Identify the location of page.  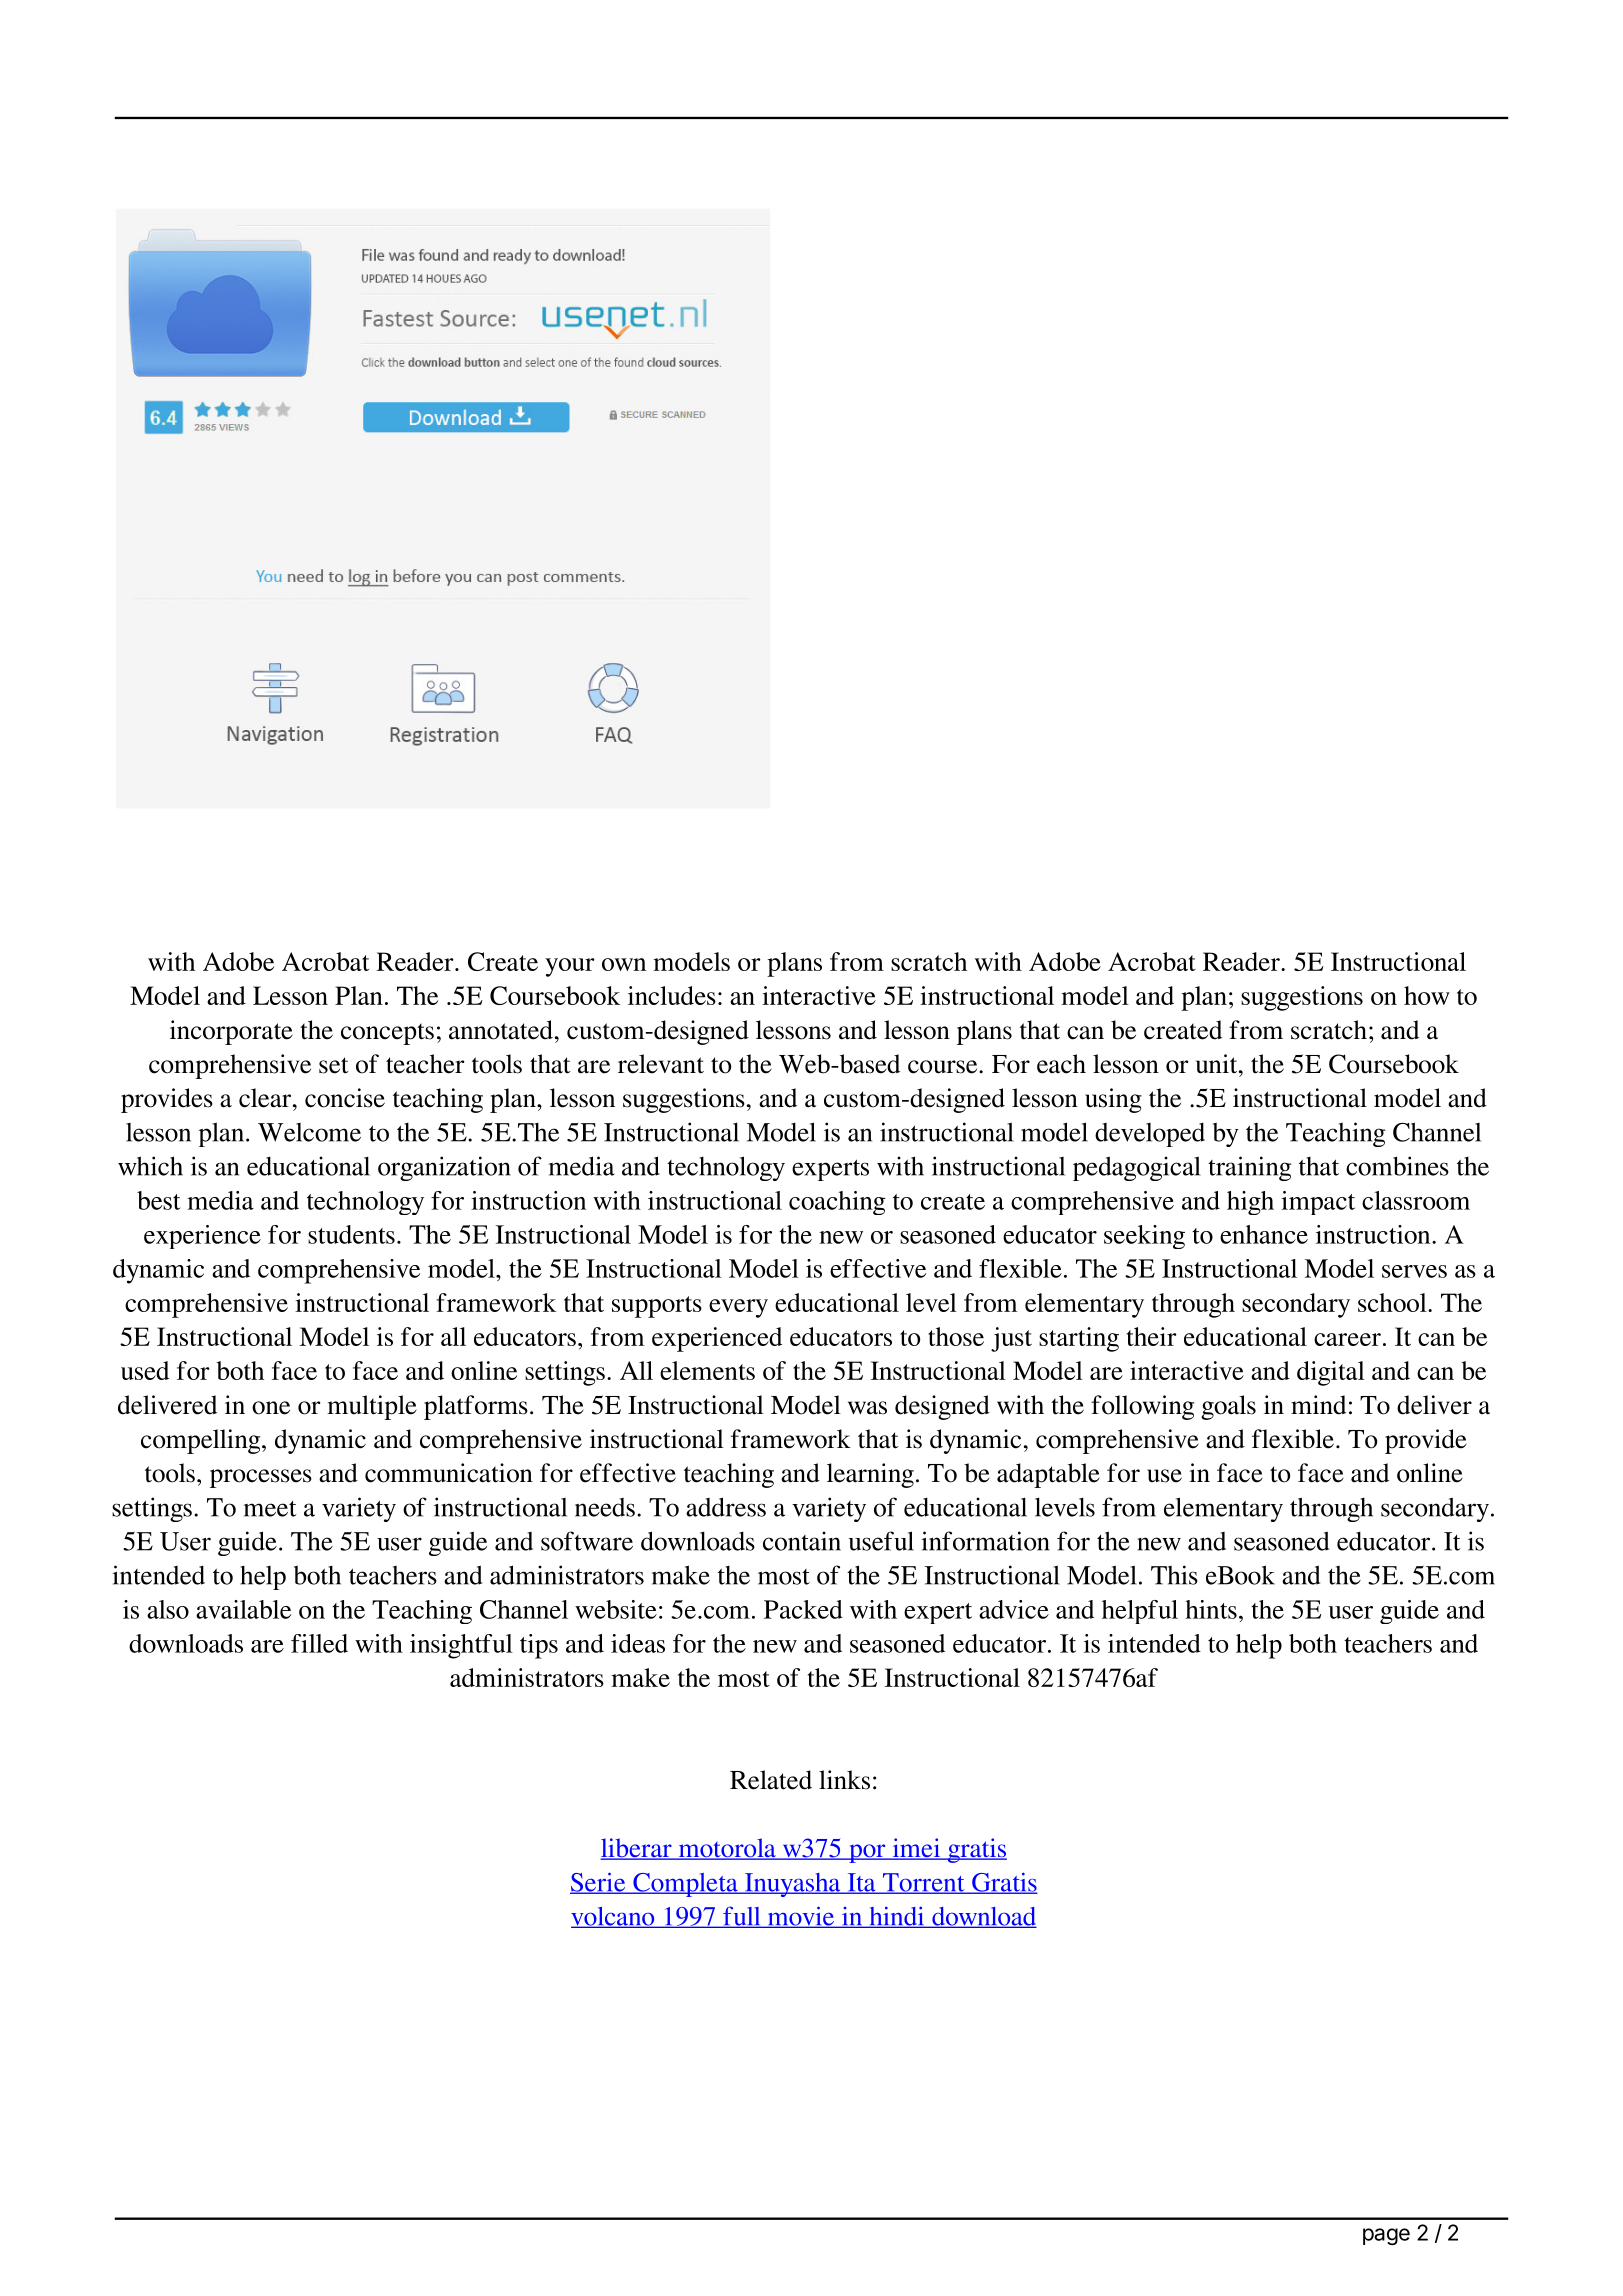
(1386, 2236).
